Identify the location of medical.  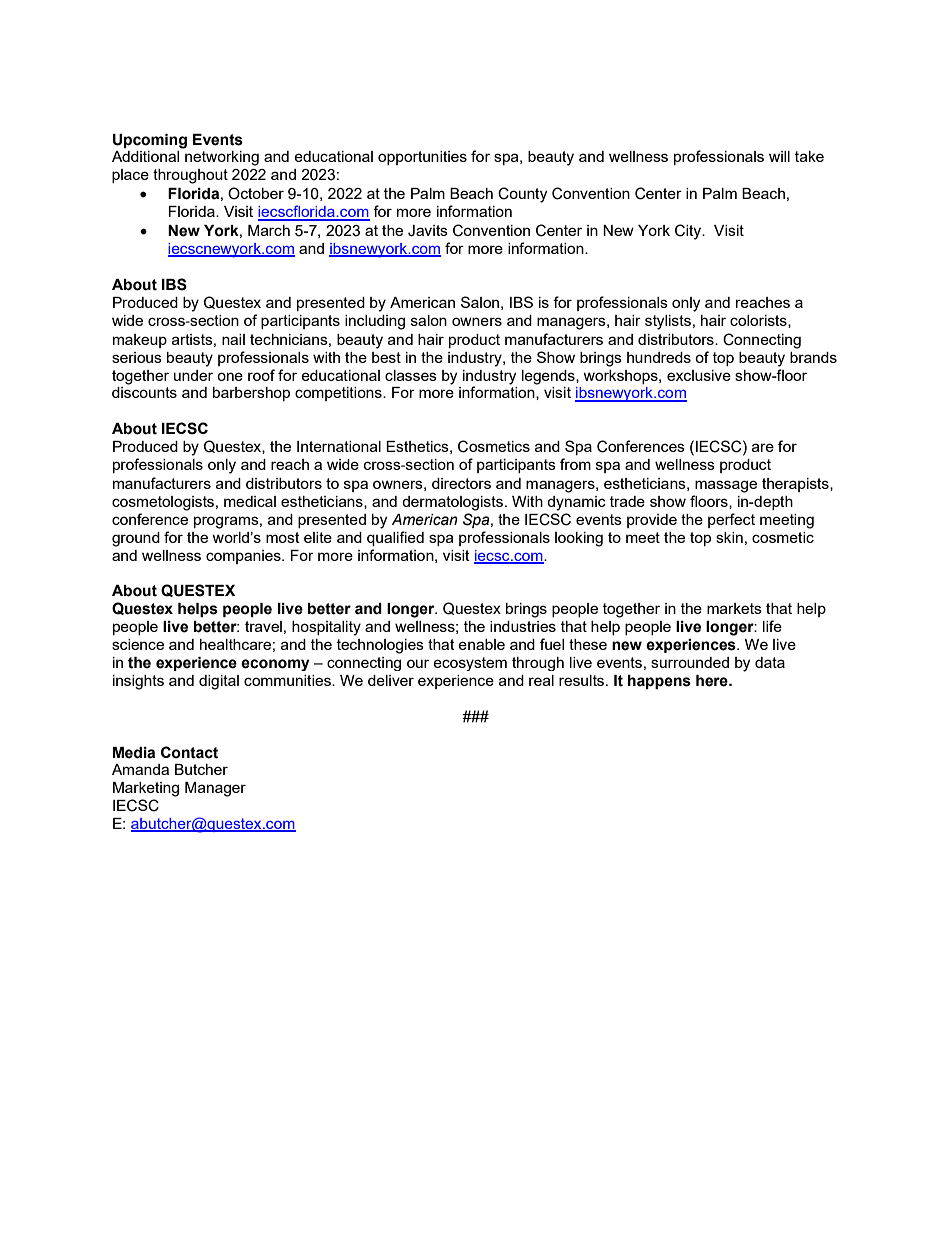
(250, 501).
